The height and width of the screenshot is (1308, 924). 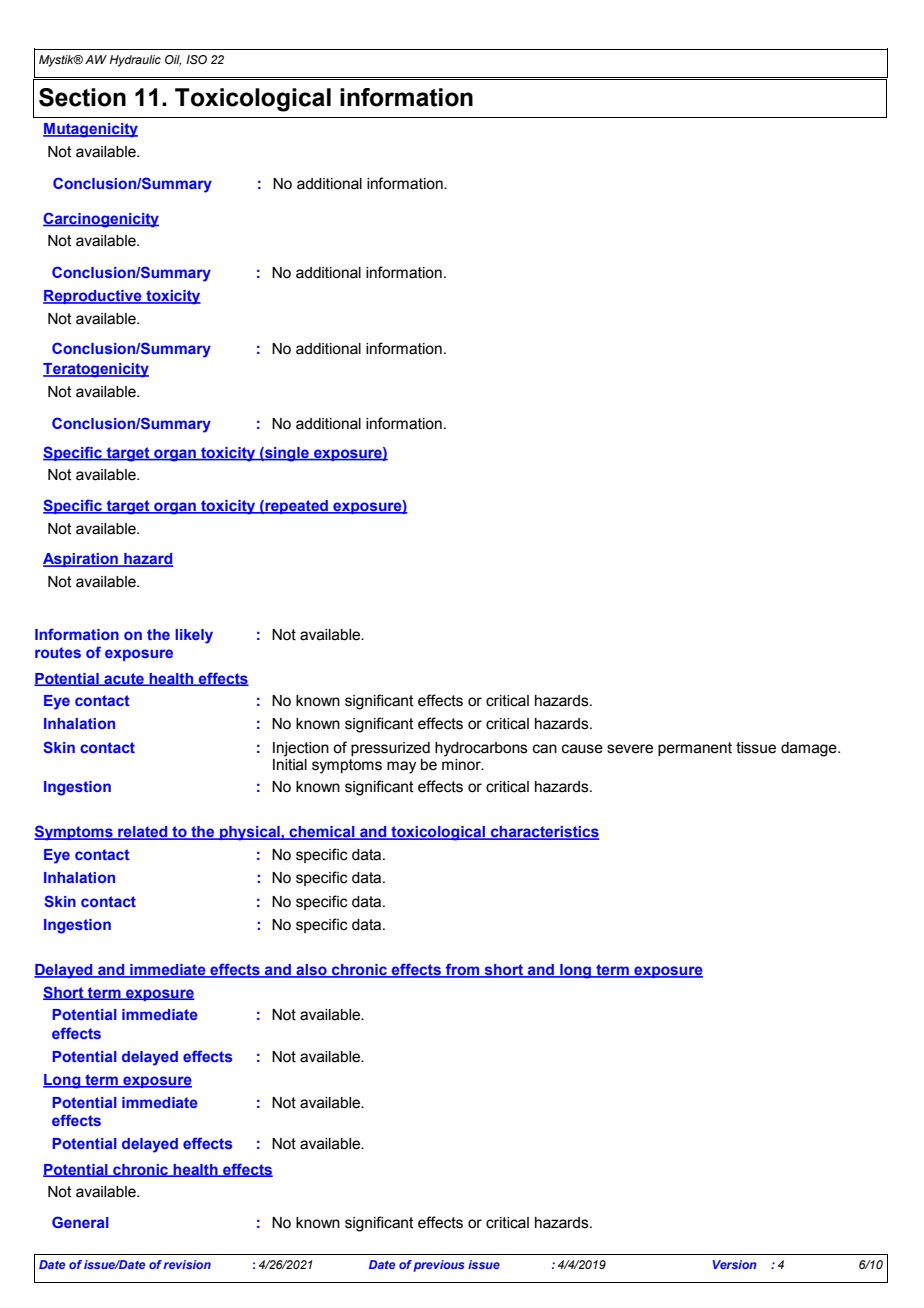 I want to click on characteristics, so click(x=544, y=833).
